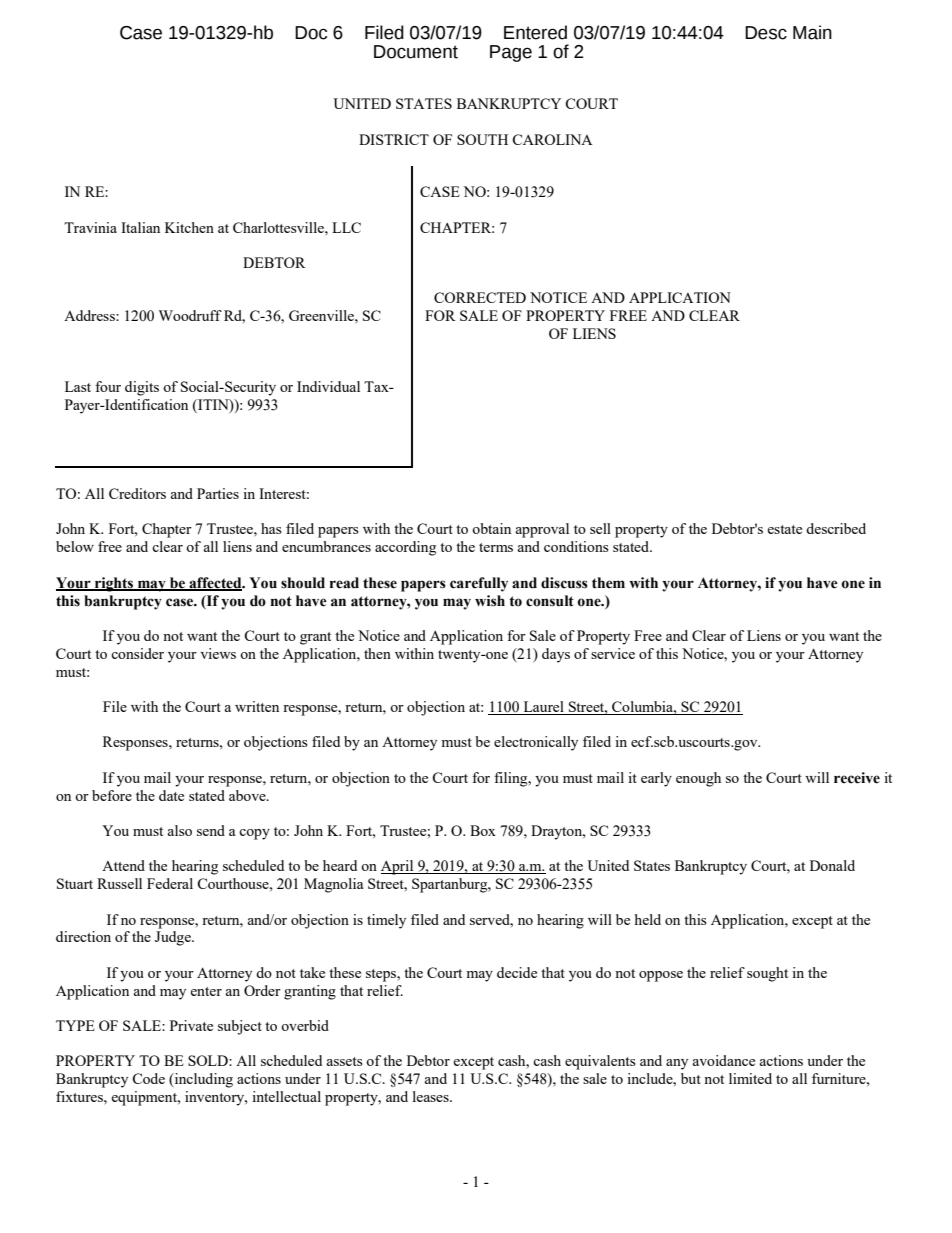 Image resolution: width=952 pixels, height=1233 pixels. I want to click on Kitchen, so click(189, 227).
